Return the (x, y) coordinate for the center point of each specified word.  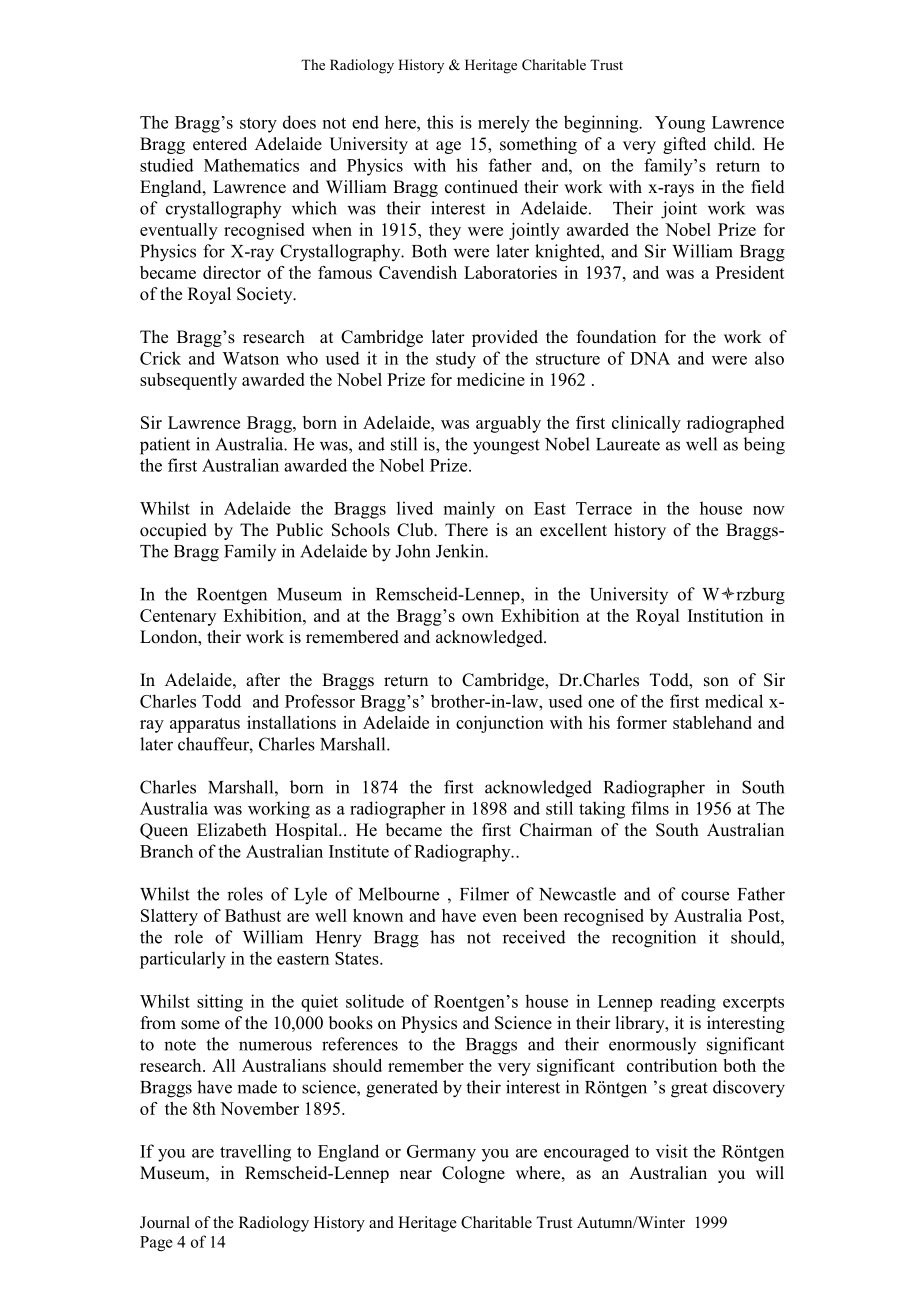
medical (734, 701)
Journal (165, 1222)
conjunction (500, 724)
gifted (684, 145)
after (263, 680)
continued (481, 187)
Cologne (473, 1174)
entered (220, 144)
